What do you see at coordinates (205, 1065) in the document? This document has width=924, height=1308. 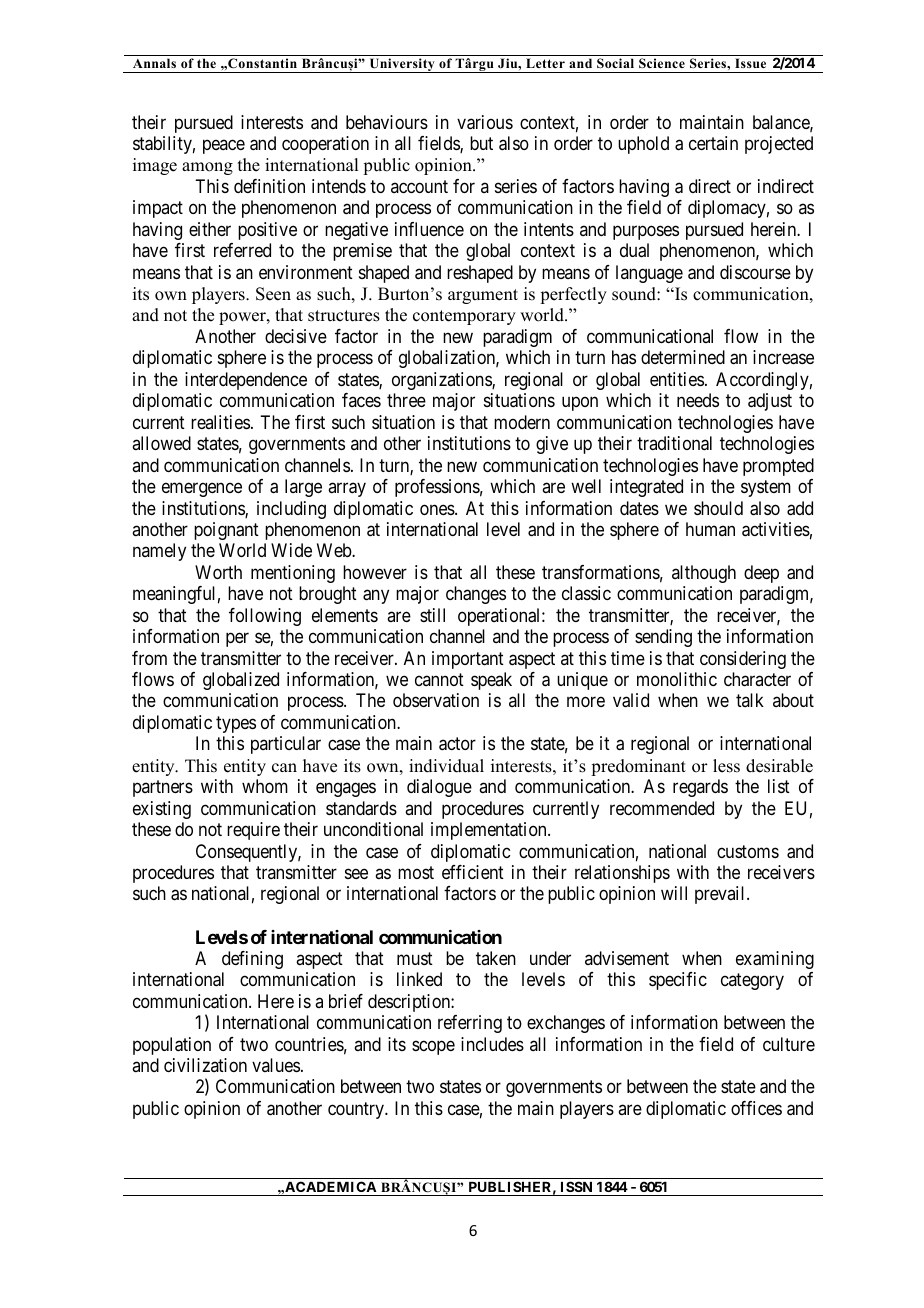 I see `civilization` at bounding box center [205, 1065].
